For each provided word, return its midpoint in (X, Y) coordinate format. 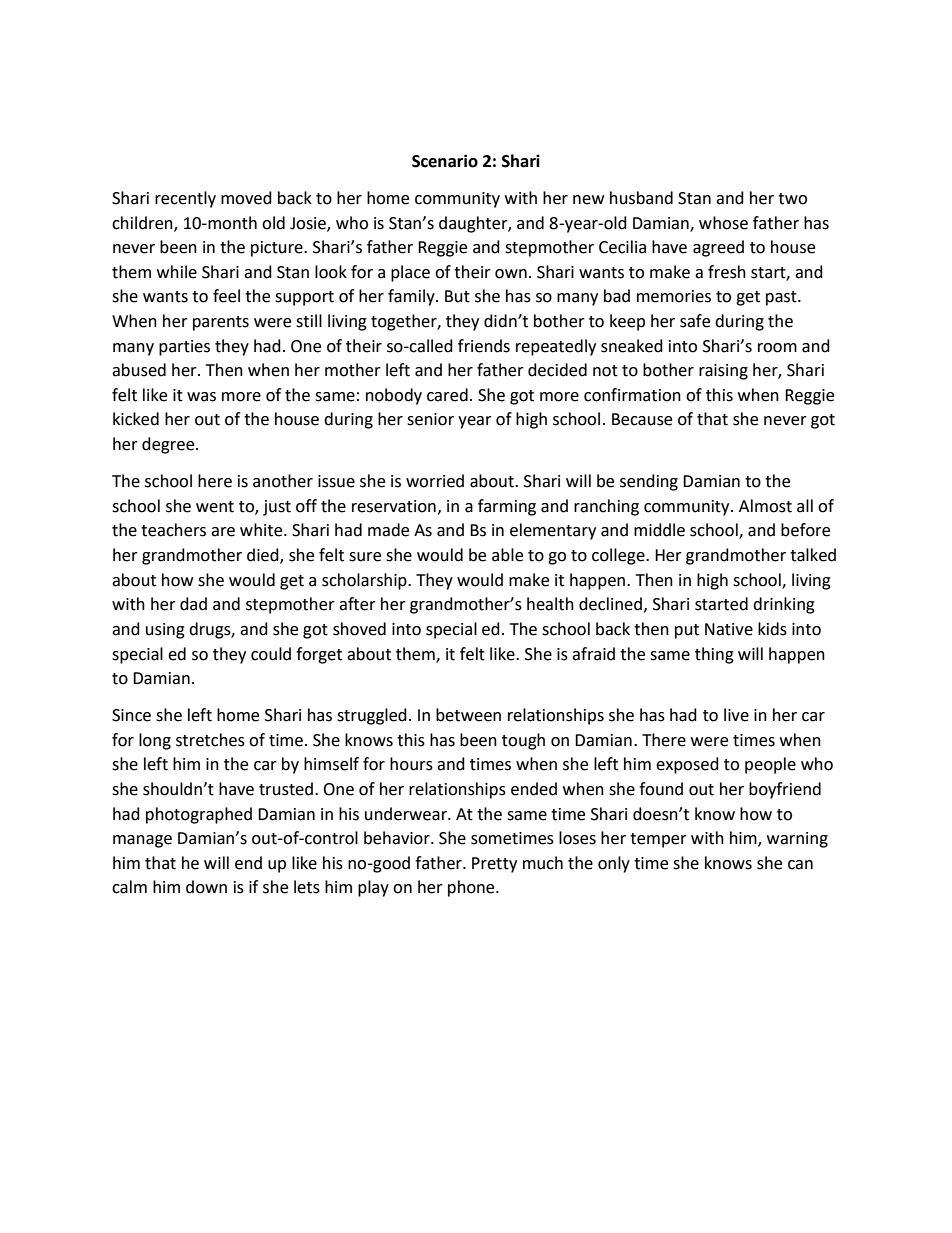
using (165, 631)
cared (447, 395)
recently (185, 199)
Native (729, 629)
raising (723, 372)
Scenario (445, 161)
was (201, 397)
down (206, 887)
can (800, 865)
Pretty (494, 865)
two (792, 199)
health (550, 604)
